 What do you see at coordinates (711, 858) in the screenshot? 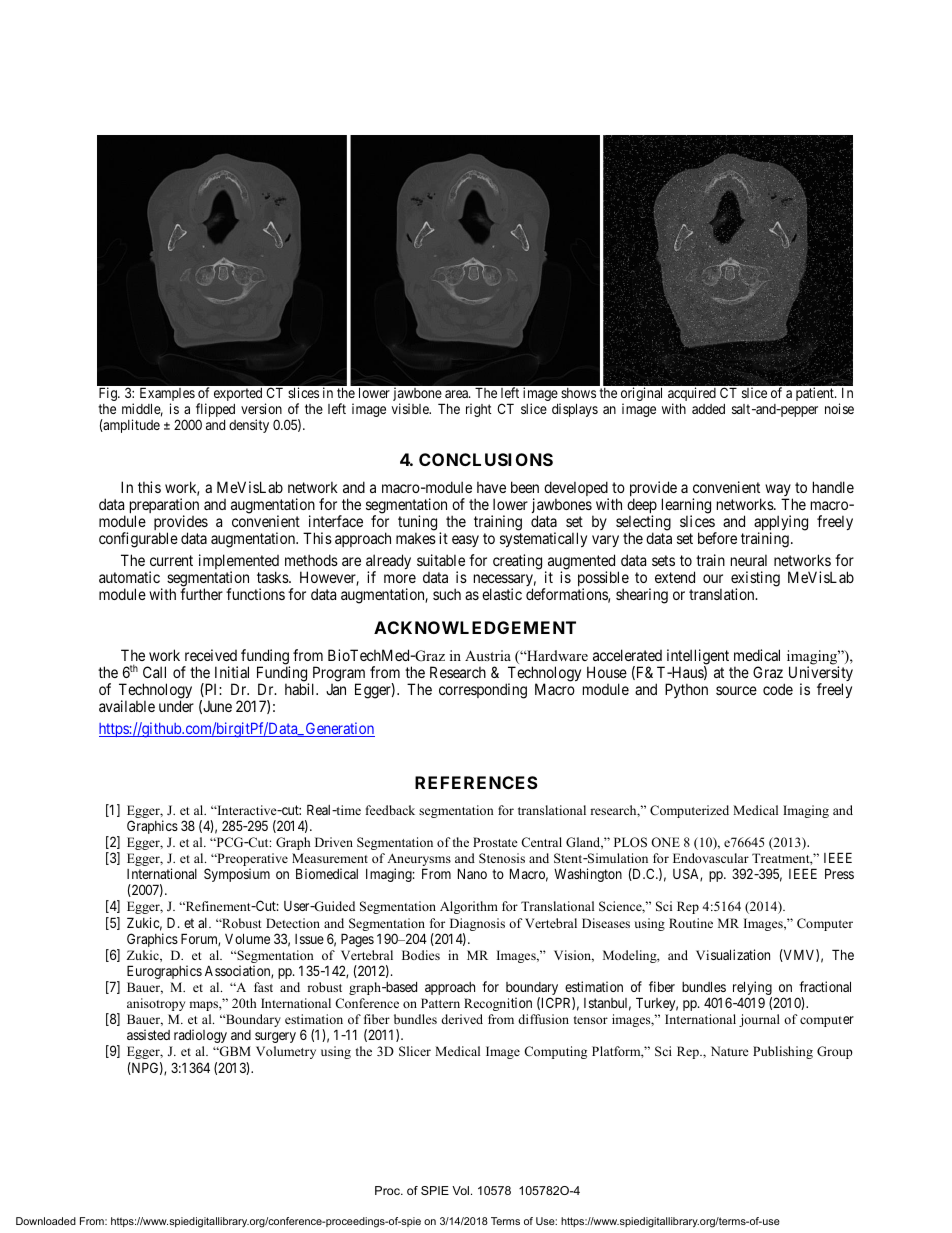
I see `Endovascular` at bounding box center [711, 858].
